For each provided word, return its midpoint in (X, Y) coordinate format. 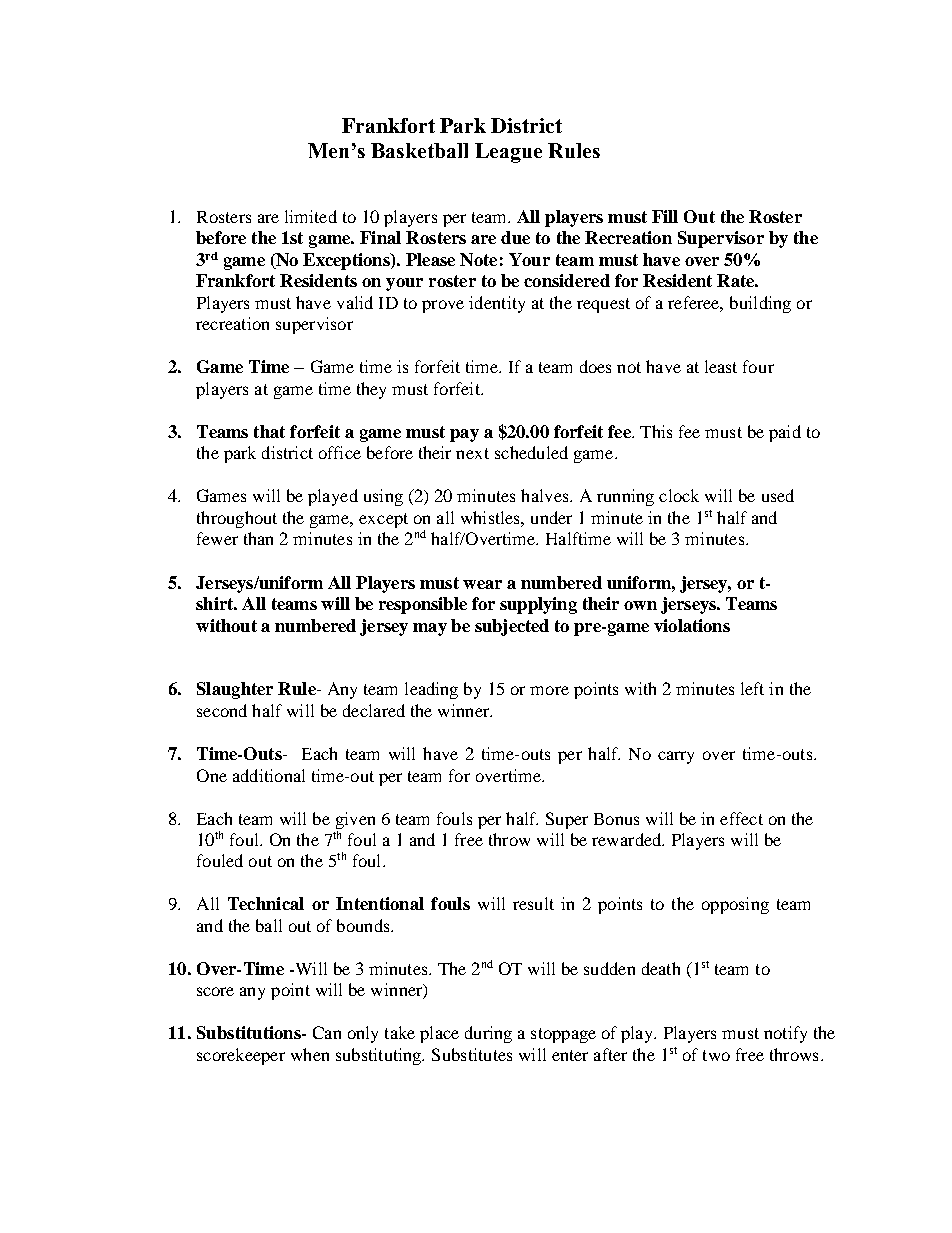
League (508, 153)
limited (311, 216)
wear (482, 584)
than (258, 538)
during (488, 1034)
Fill (665, 216)
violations (692, 625)
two (716, 1055)
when (310, 1054)
